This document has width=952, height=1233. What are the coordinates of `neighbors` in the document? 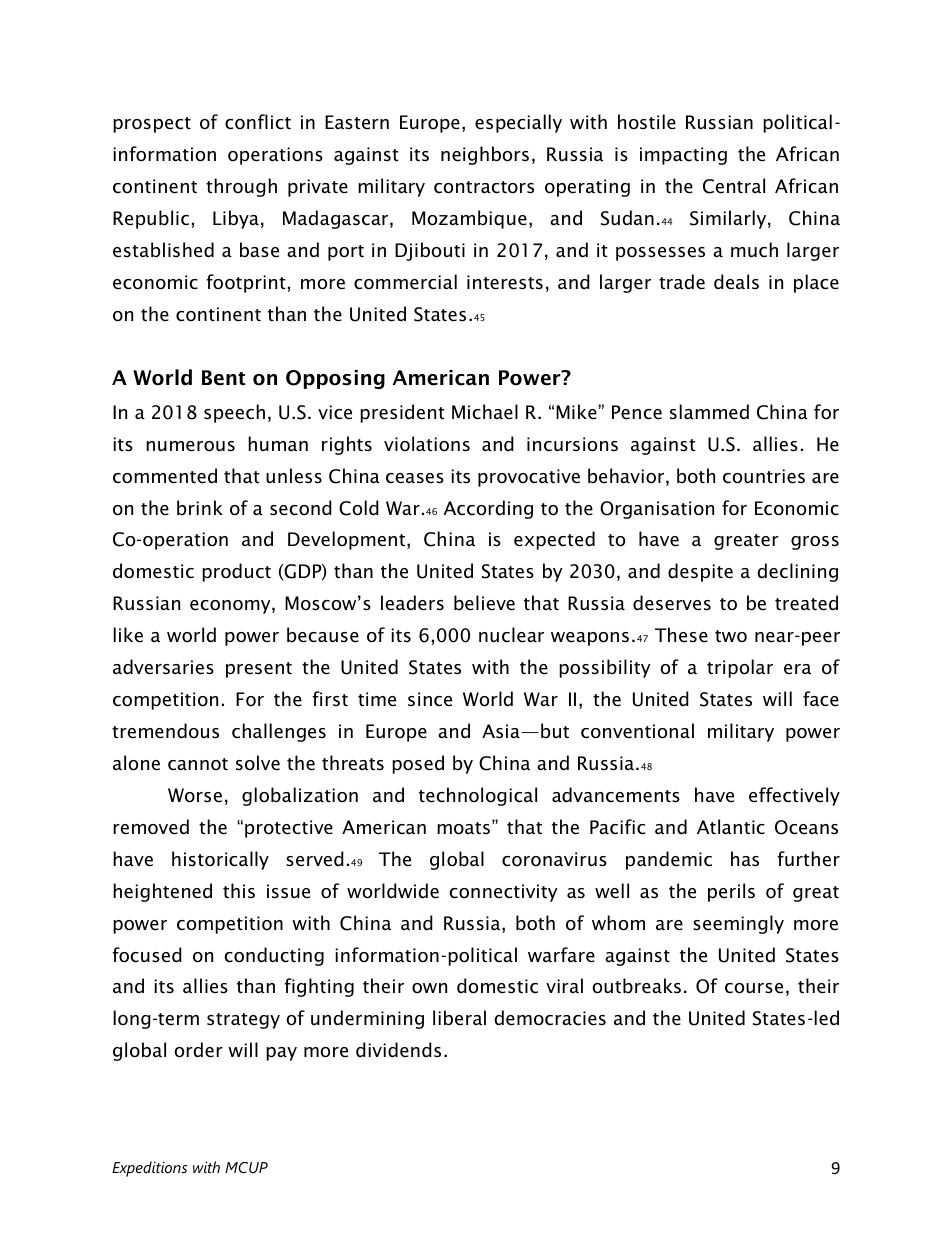 It's located at (485, 155).
